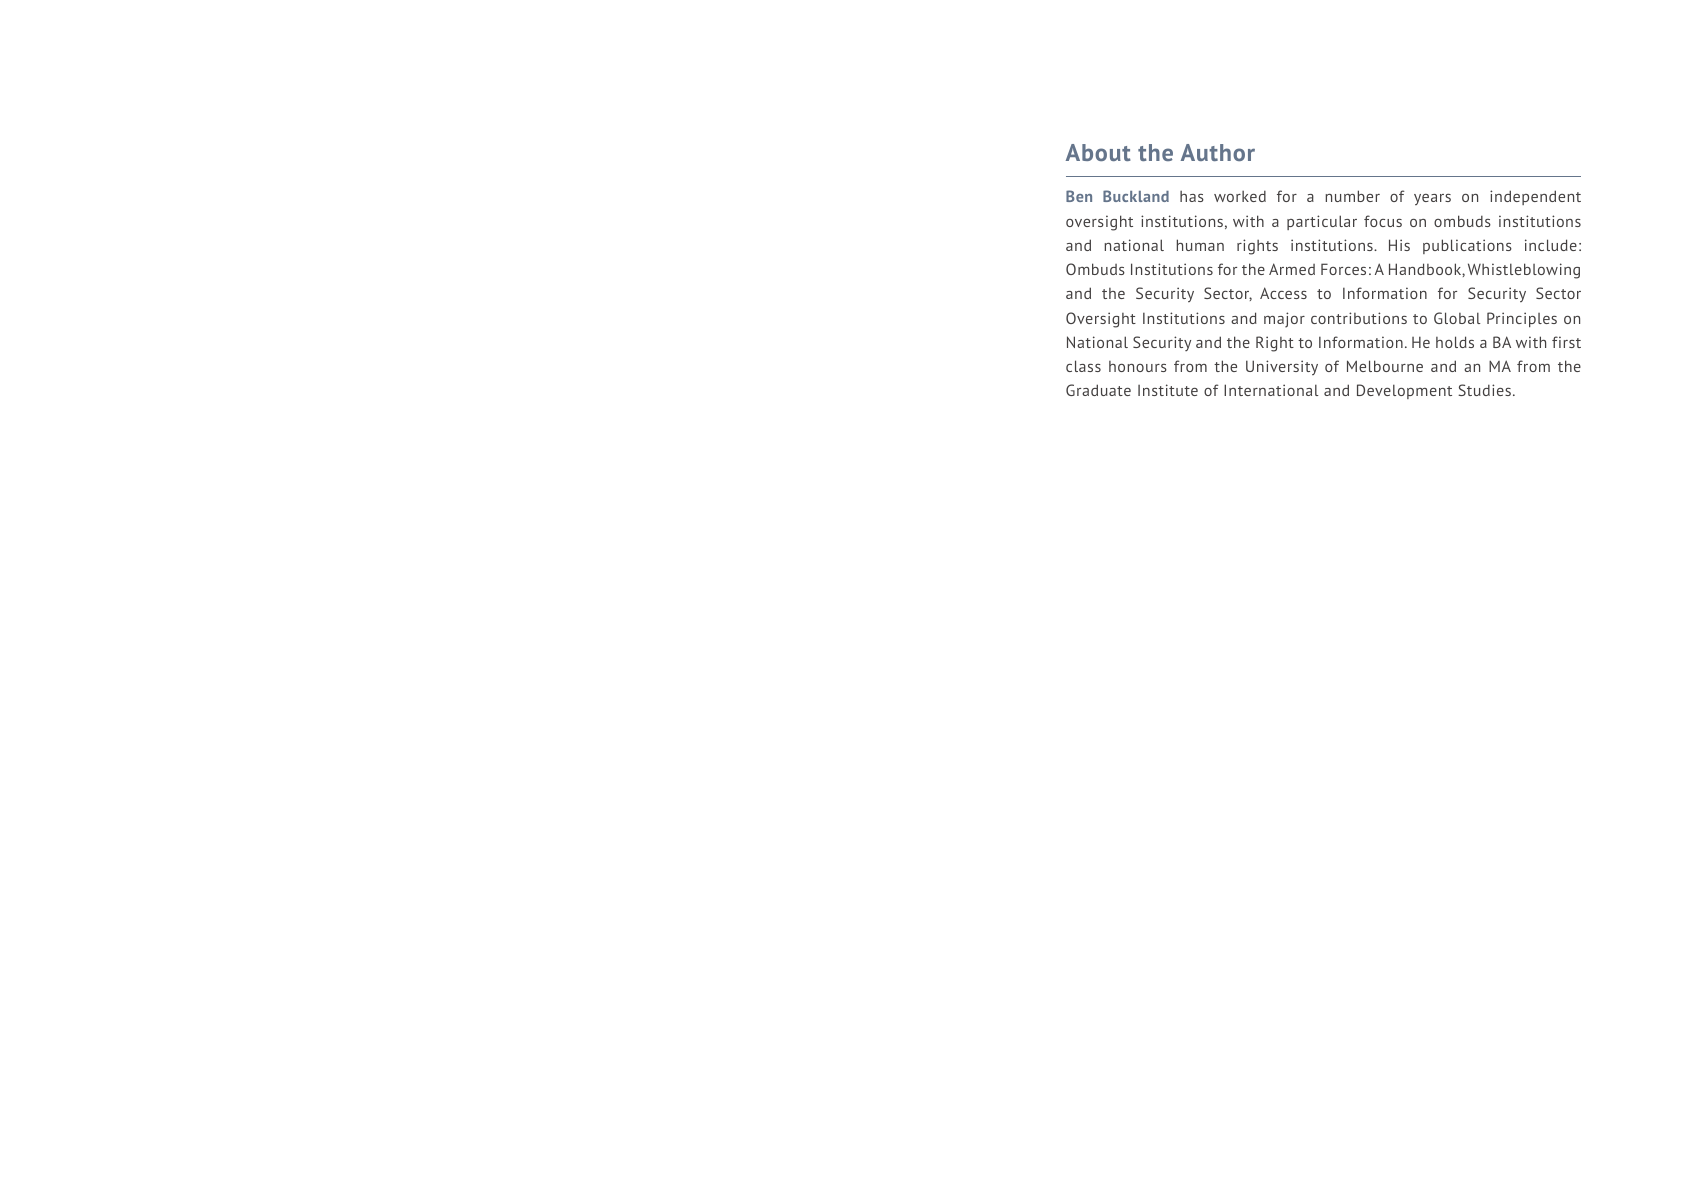  What do you see at coordinates (1524, 271) in the image?
I see `Whistleblowing` at bounding box center [1524, 271].
